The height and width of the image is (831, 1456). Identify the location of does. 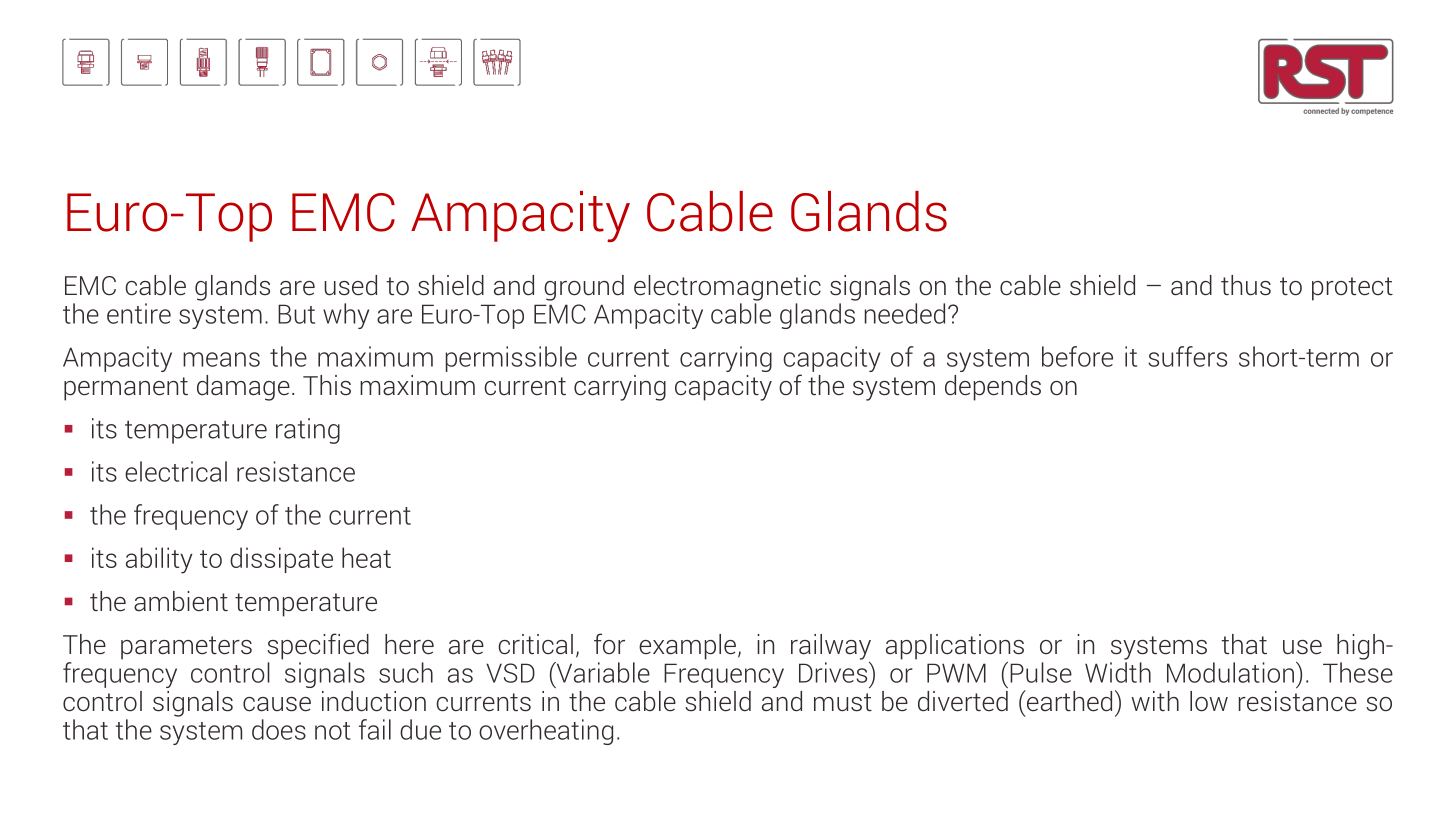
(279, 729).
